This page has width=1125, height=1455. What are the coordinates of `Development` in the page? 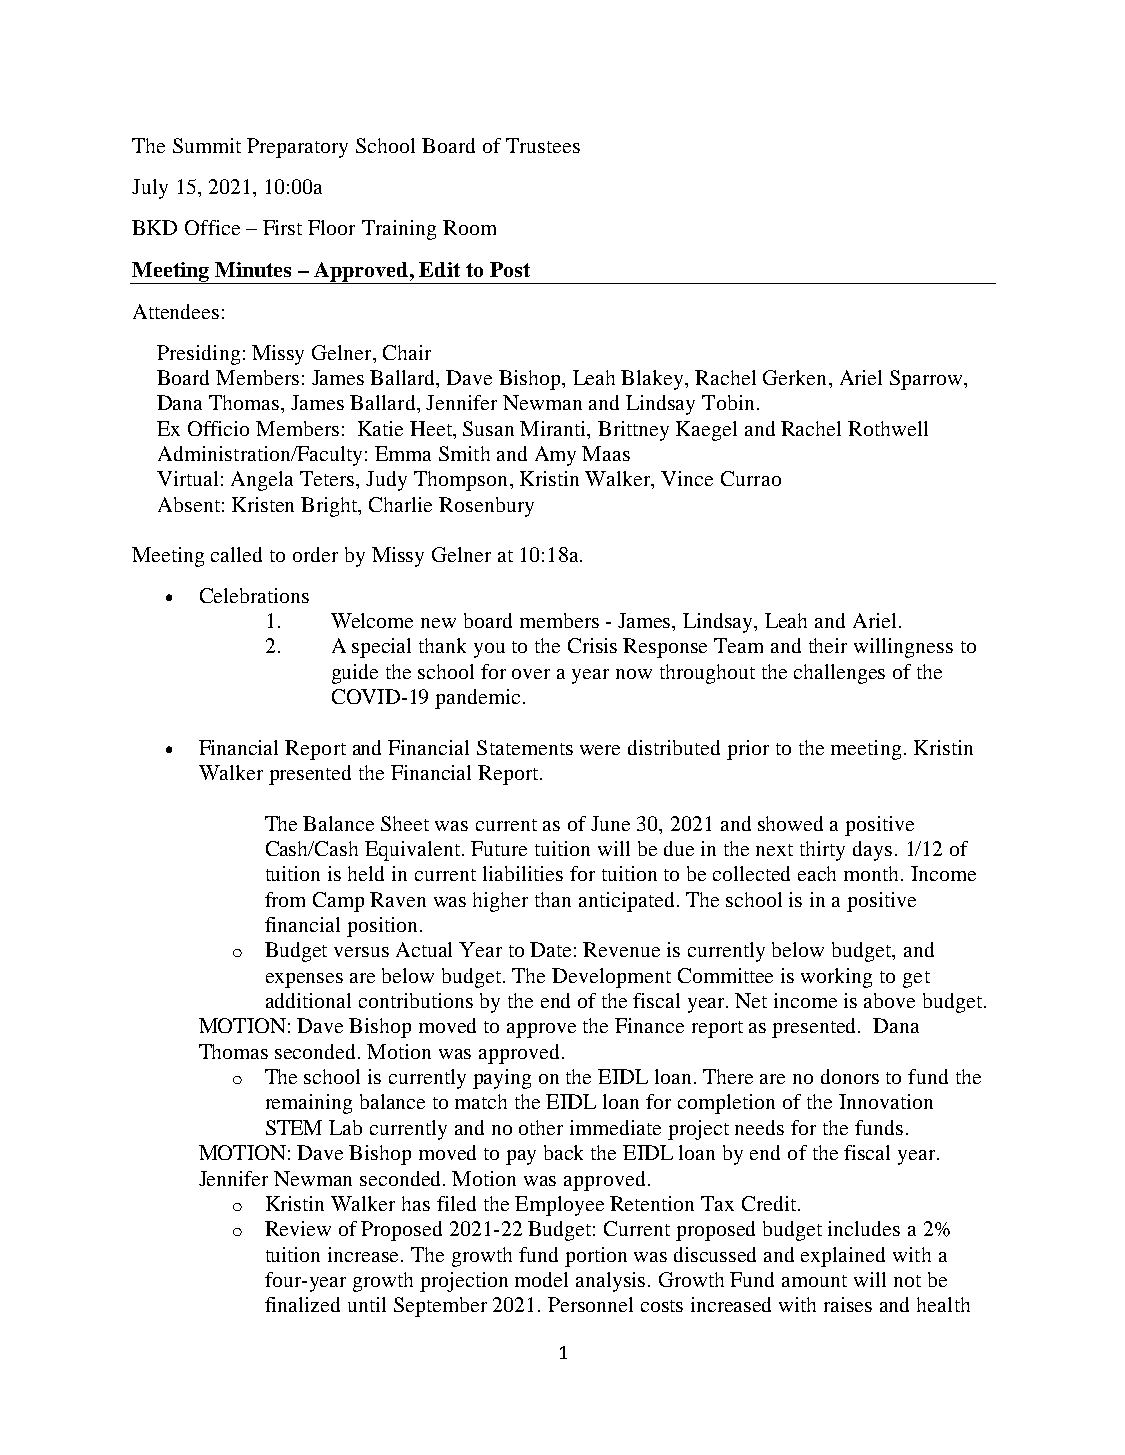 It's located at (611, 978).
